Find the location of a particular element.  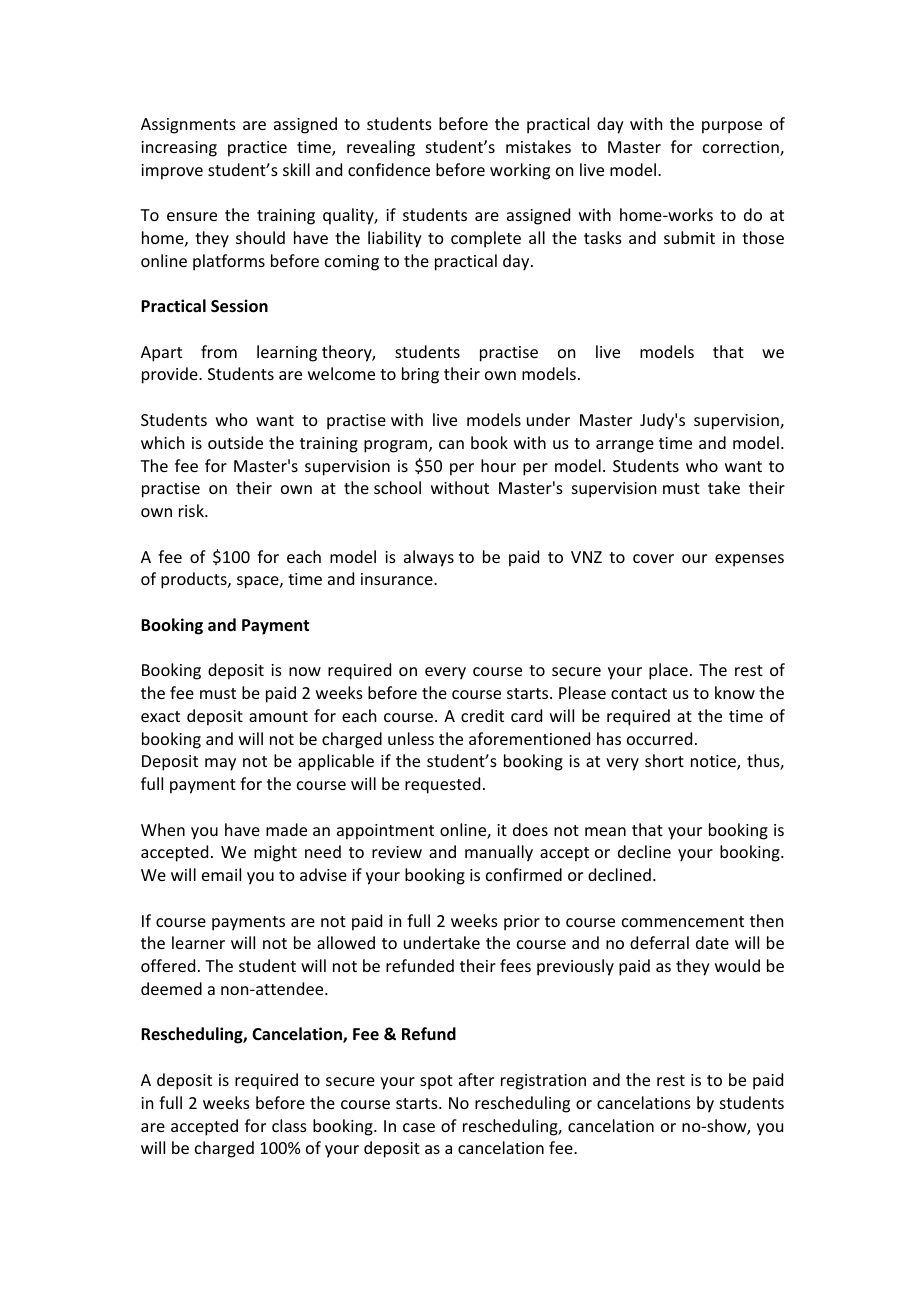

practice is located at coordinates (257, 149).
